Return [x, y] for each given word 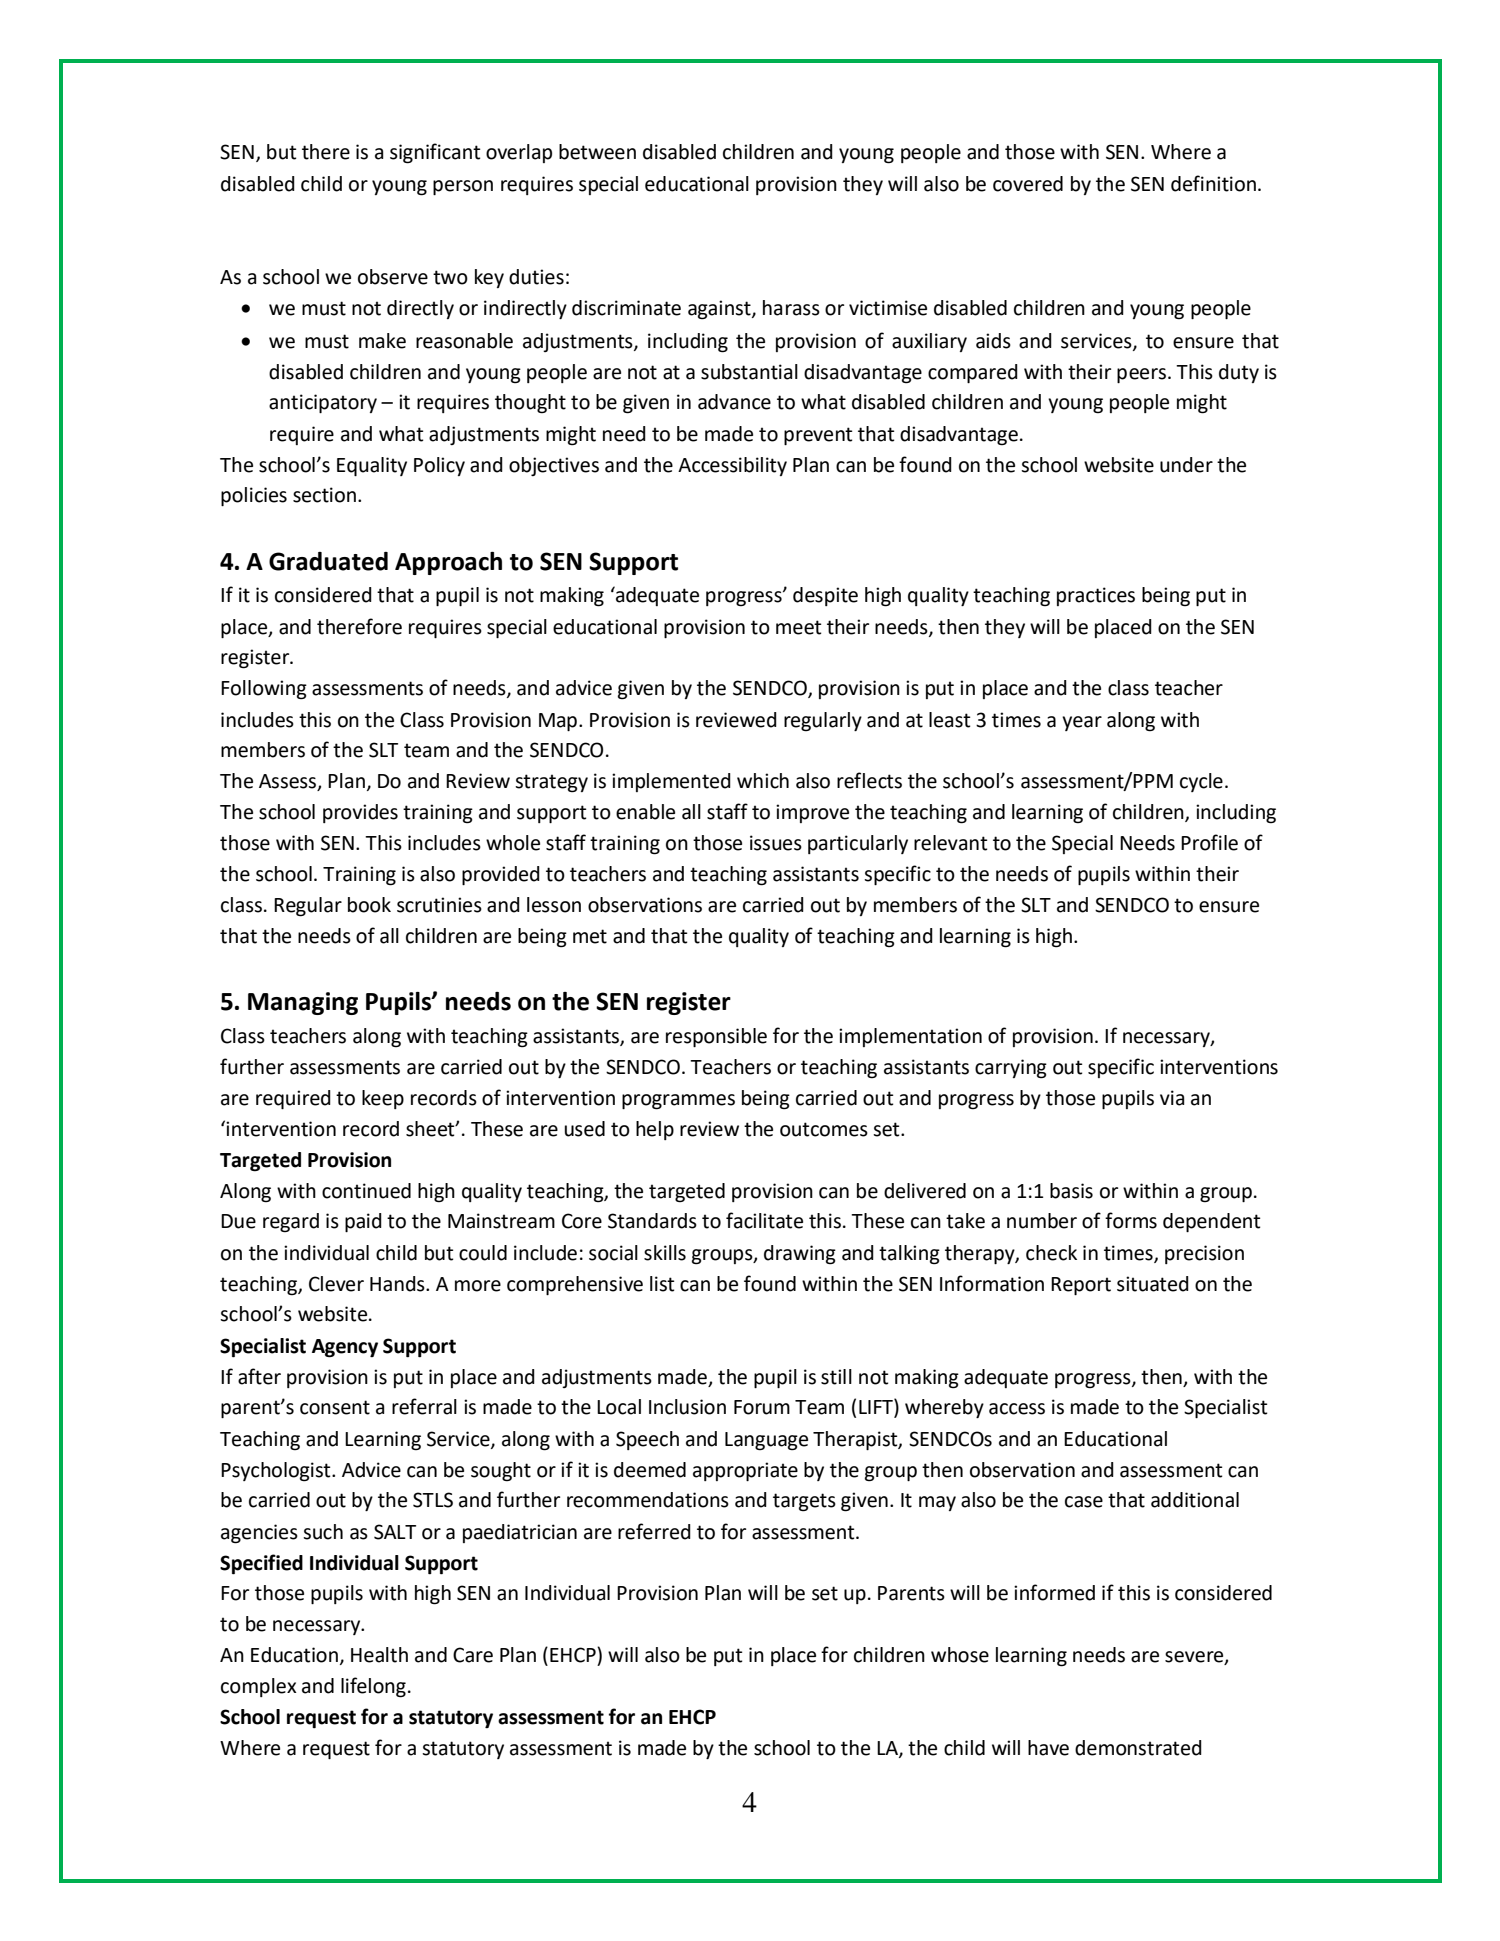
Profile [1209, 842]
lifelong [373, 1687]
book [369, 905]
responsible [716, 1037]
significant [435, 153]
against [720, 310]
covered [1028, 184]
